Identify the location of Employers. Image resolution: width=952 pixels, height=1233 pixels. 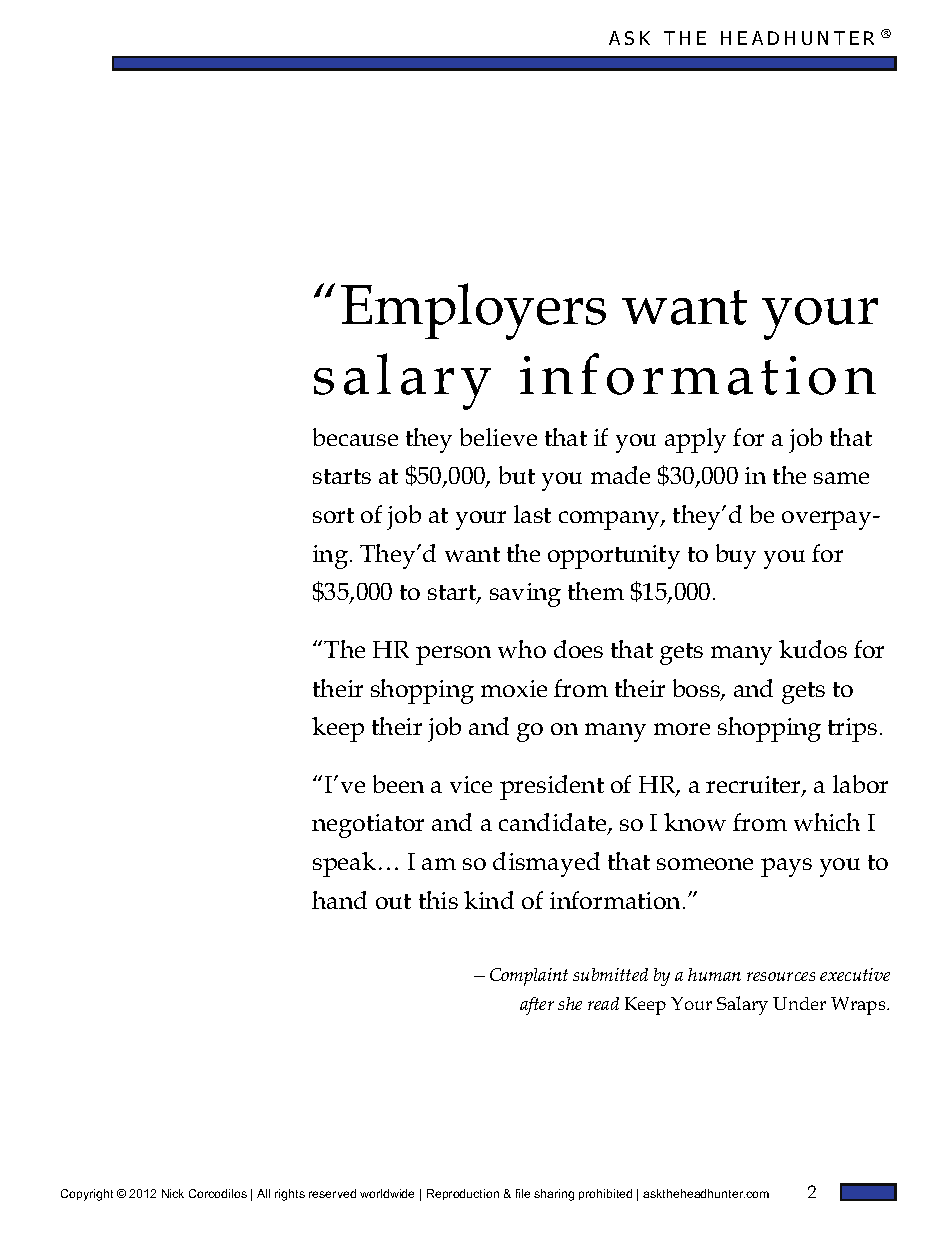
(473, 311).
